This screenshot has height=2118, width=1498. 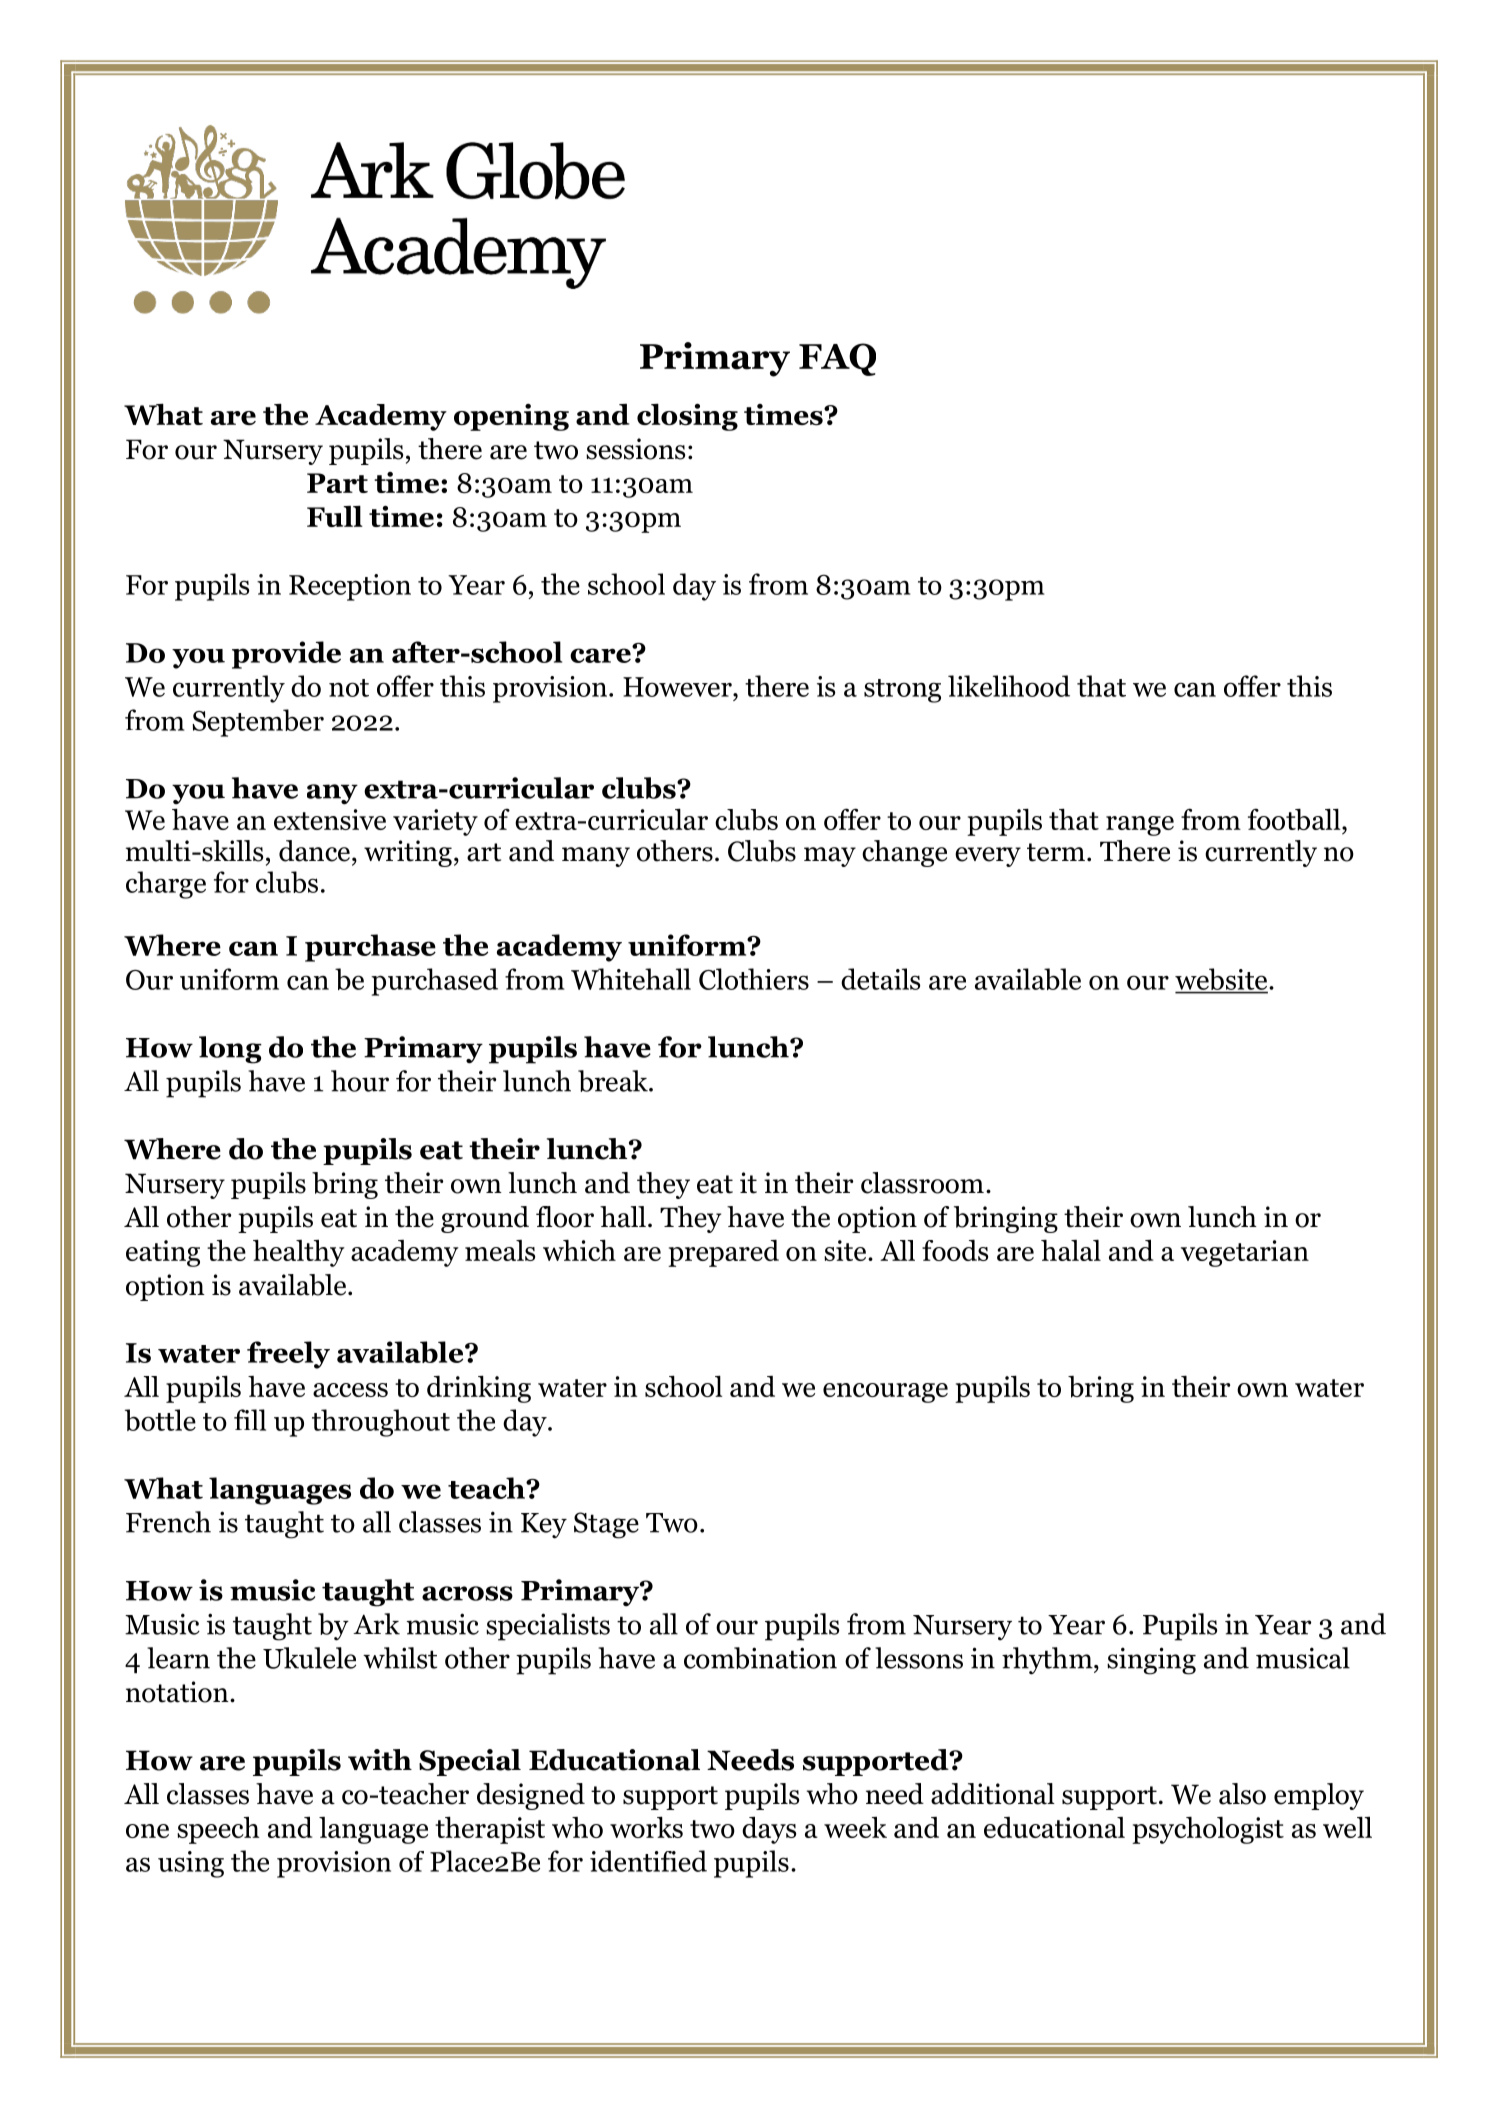 I want to click on range, so click(x=1140, y=826).
